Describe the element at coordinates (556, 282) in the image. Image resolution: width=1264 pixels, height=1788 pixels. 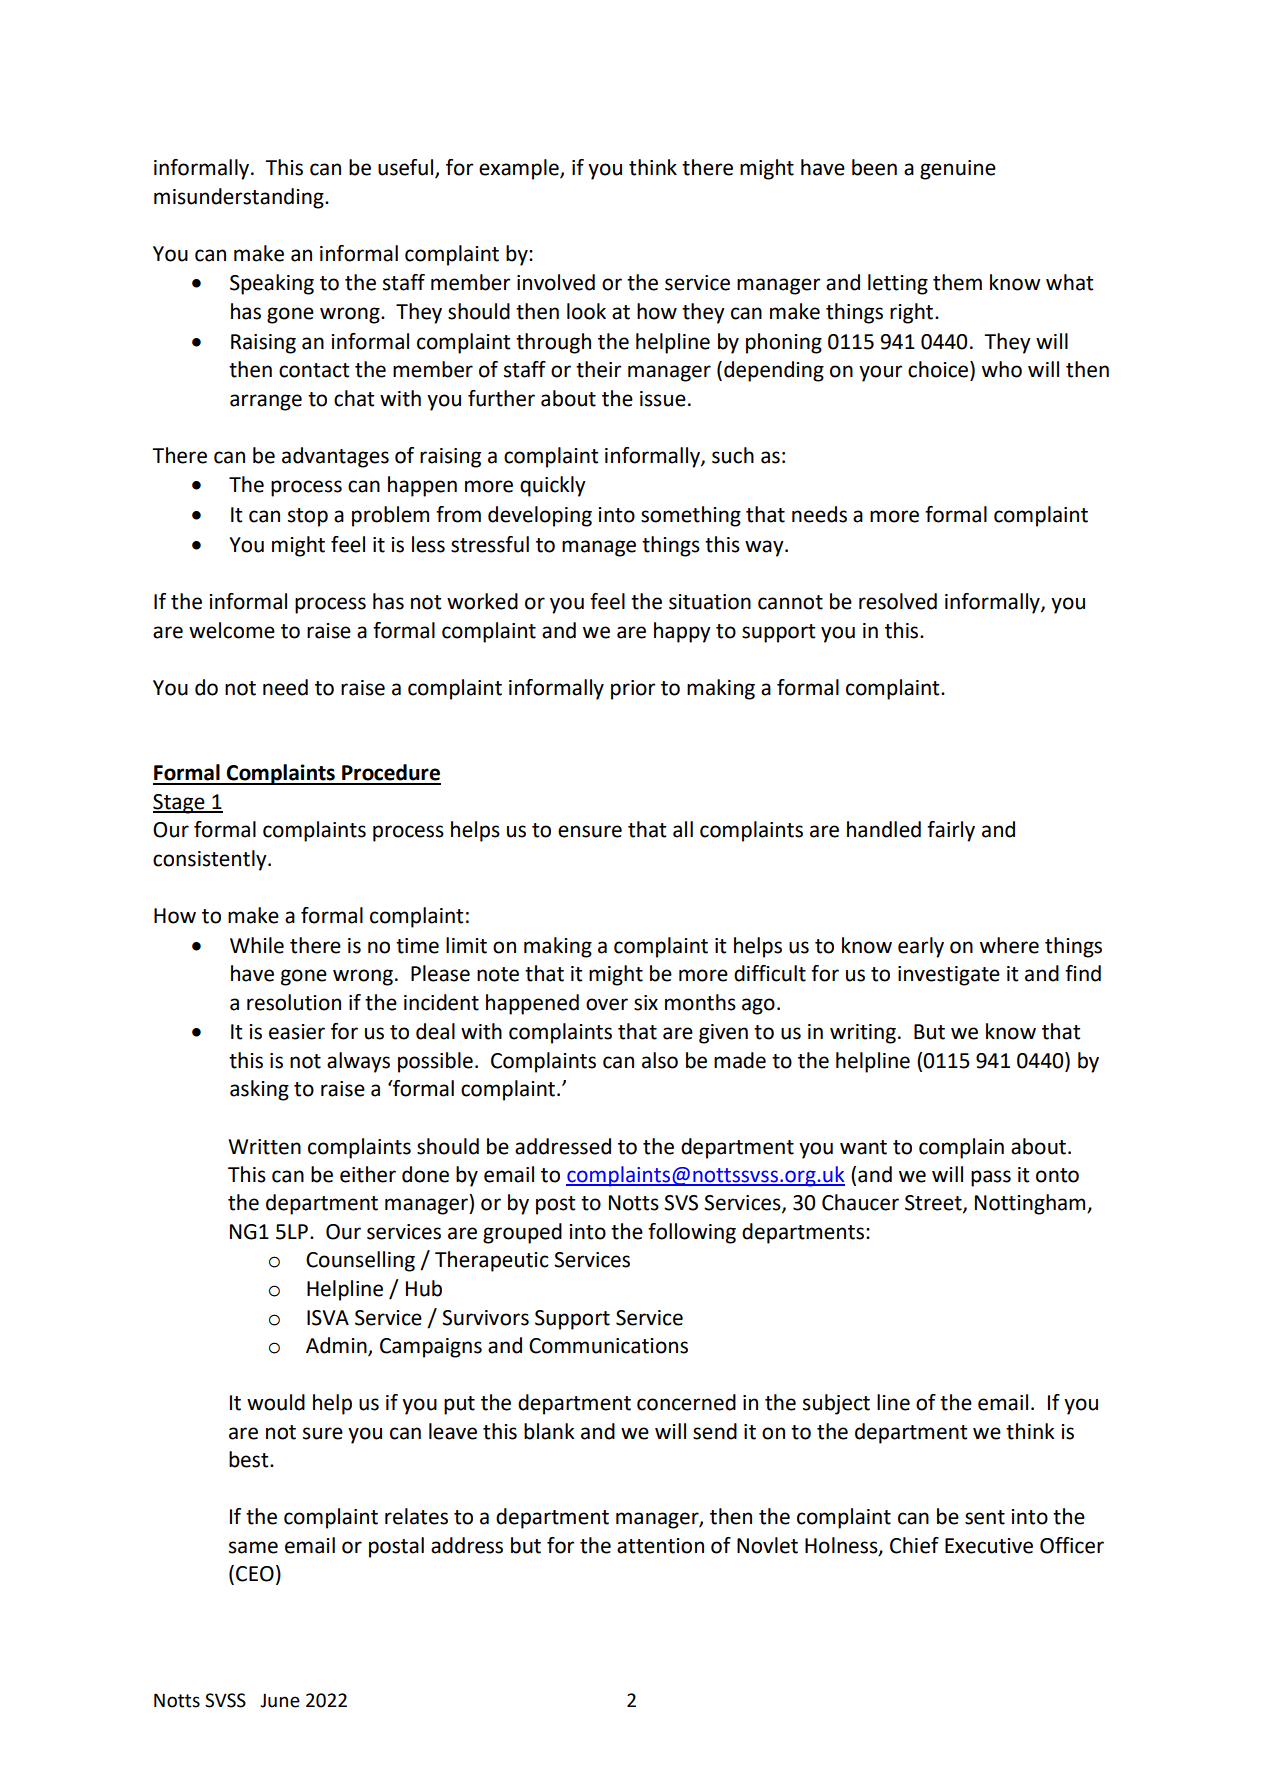
I see `involved` at that location.
